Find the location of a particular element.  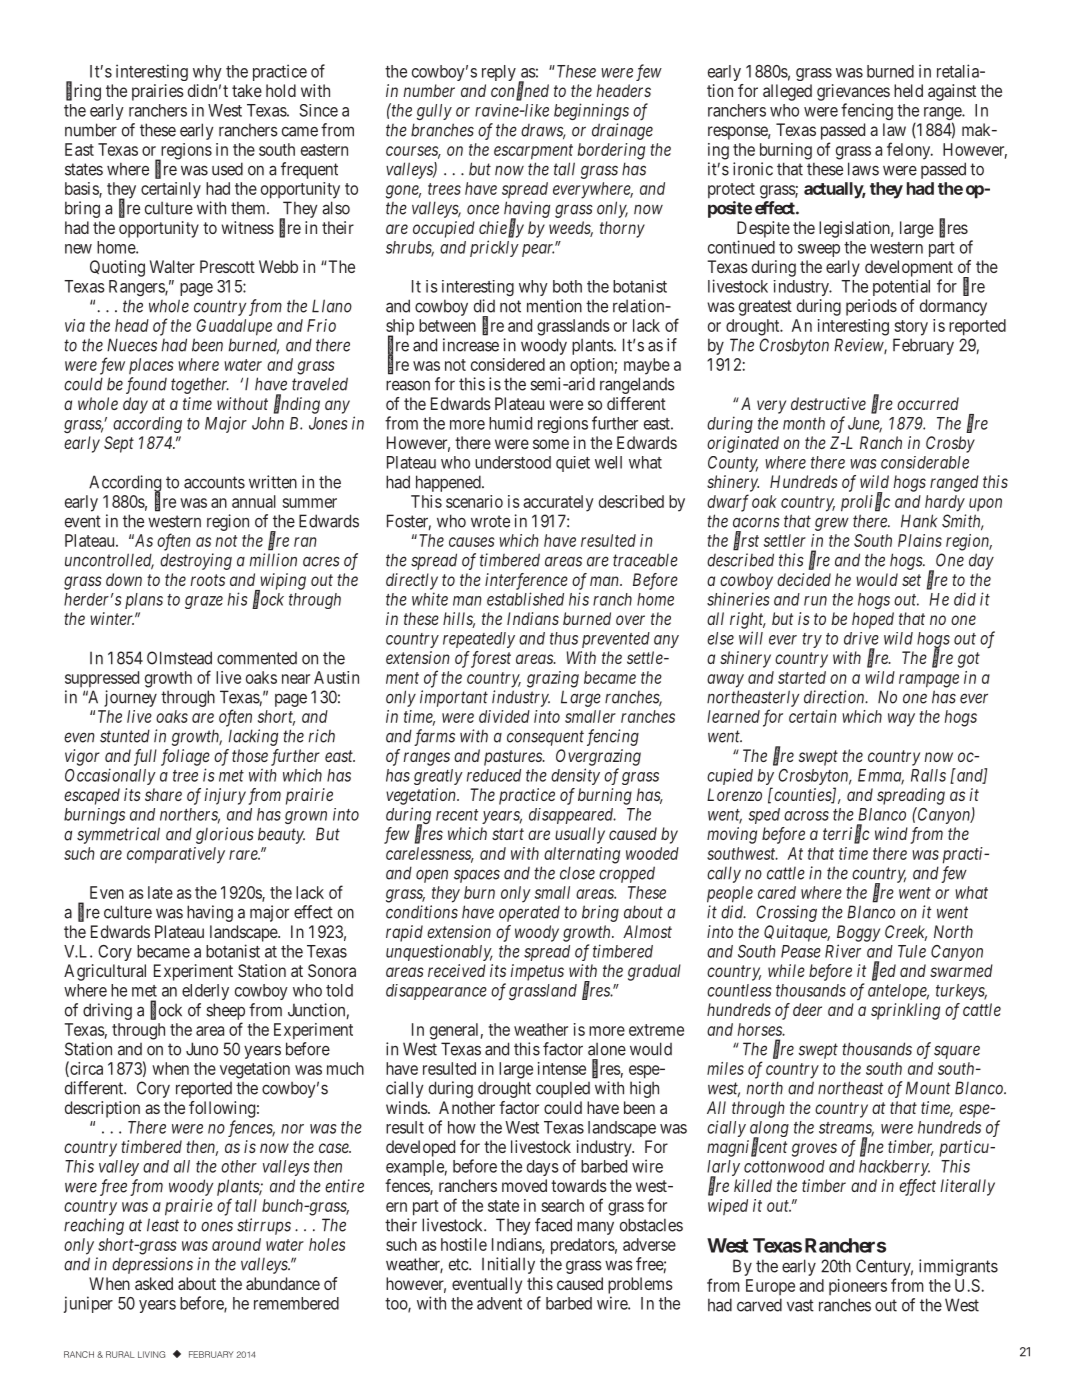

accounts is located at coordinates (214, 482).
